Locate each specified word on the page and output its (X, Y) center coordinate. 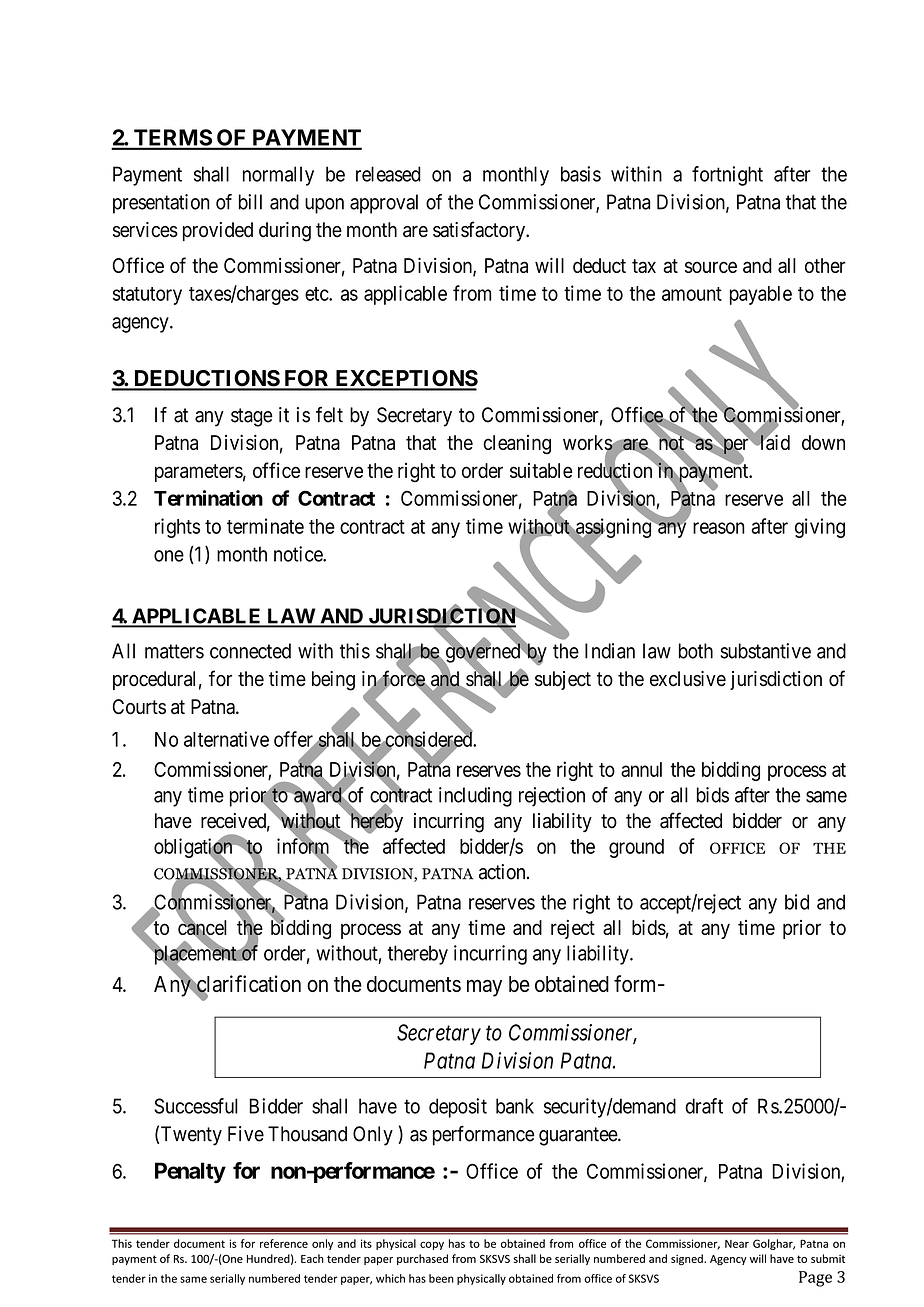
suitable (541, 470)
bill (250, 202)
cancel (202, 928)
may (484, 988)
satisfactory (480, 231)
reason (719, 528)
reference (284, 1243)
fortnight (727, 176)
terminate (265, 526)
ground (636, 848)
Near (737, 1244)
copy (432, 1245)
